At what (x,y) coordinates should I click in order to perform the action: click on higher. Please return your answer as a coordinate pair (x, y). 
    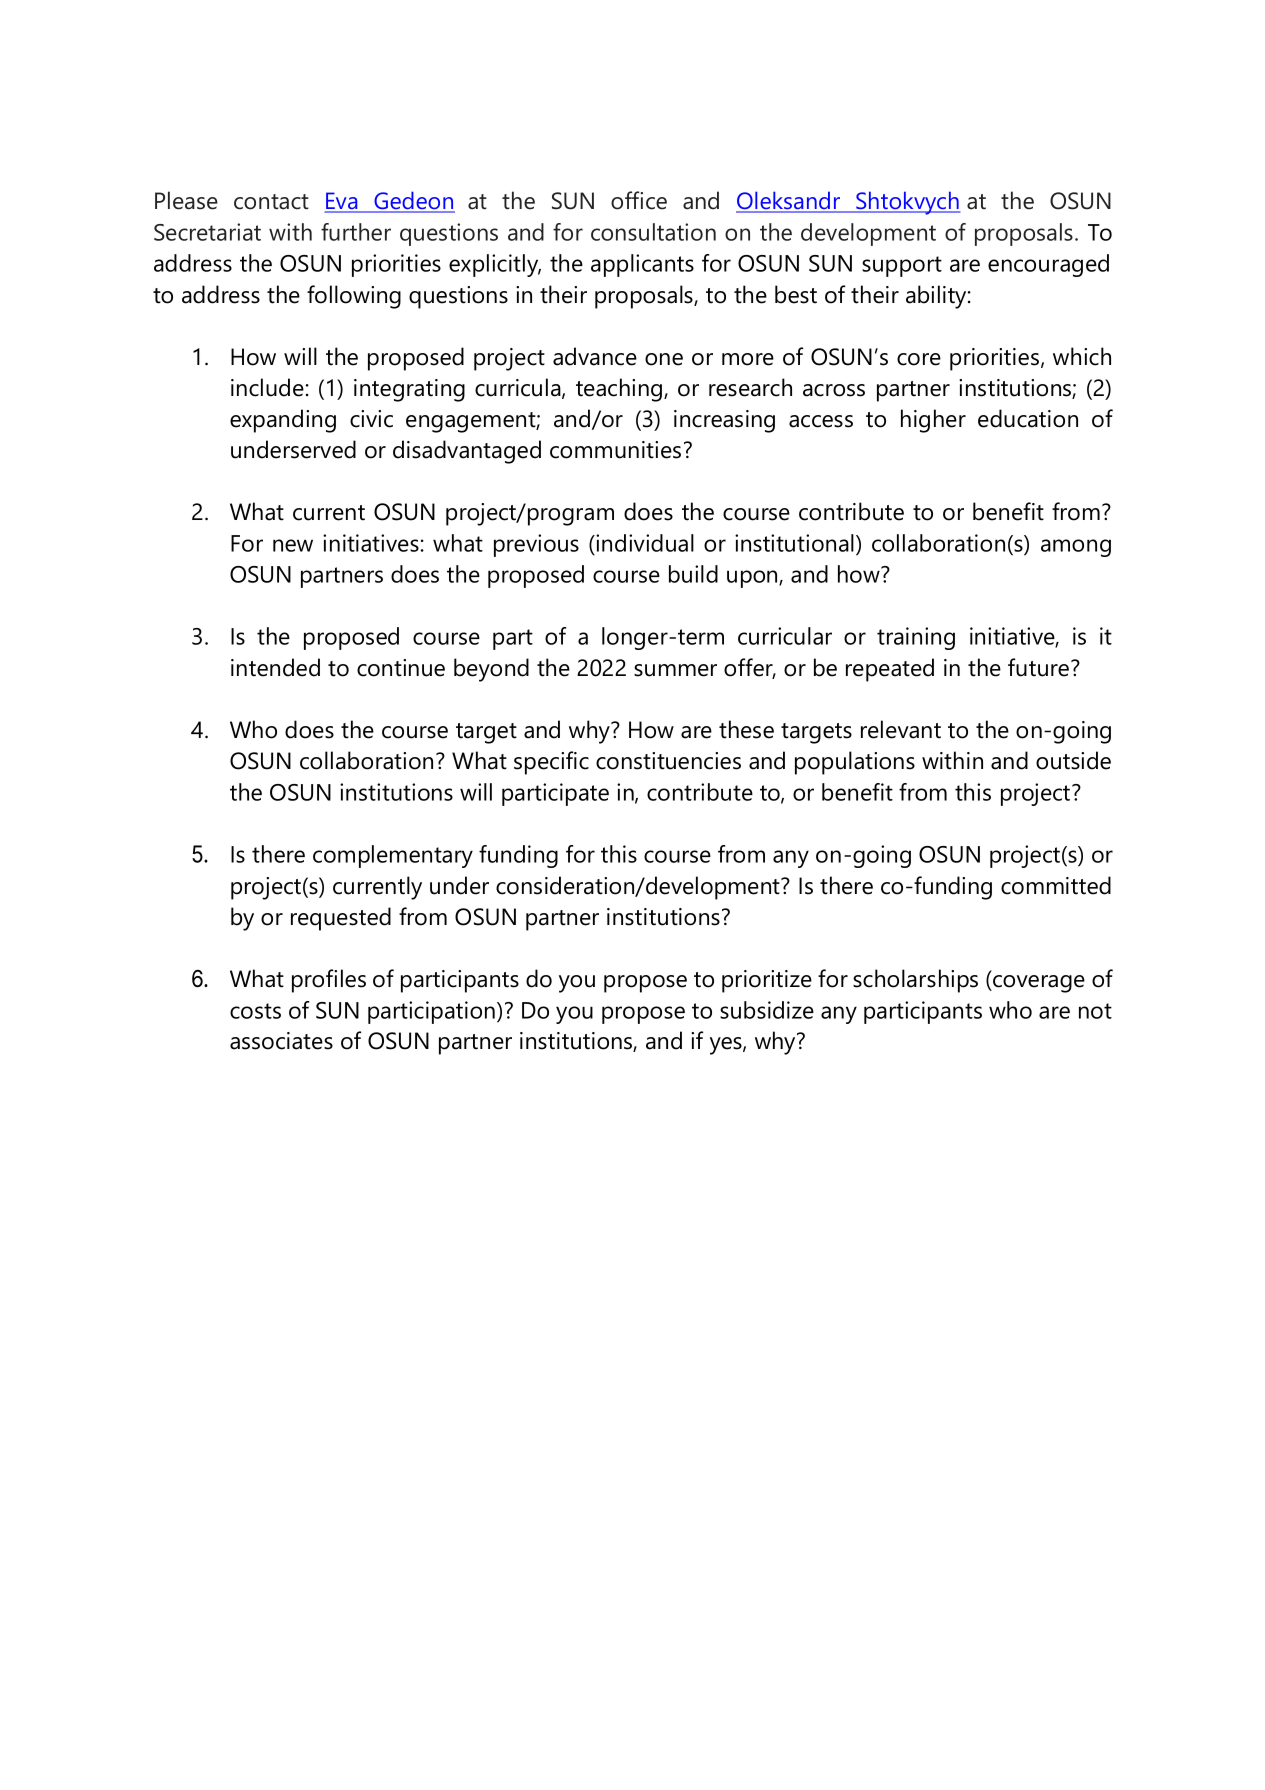
    Looking at the image, I should click on (933, 421).
